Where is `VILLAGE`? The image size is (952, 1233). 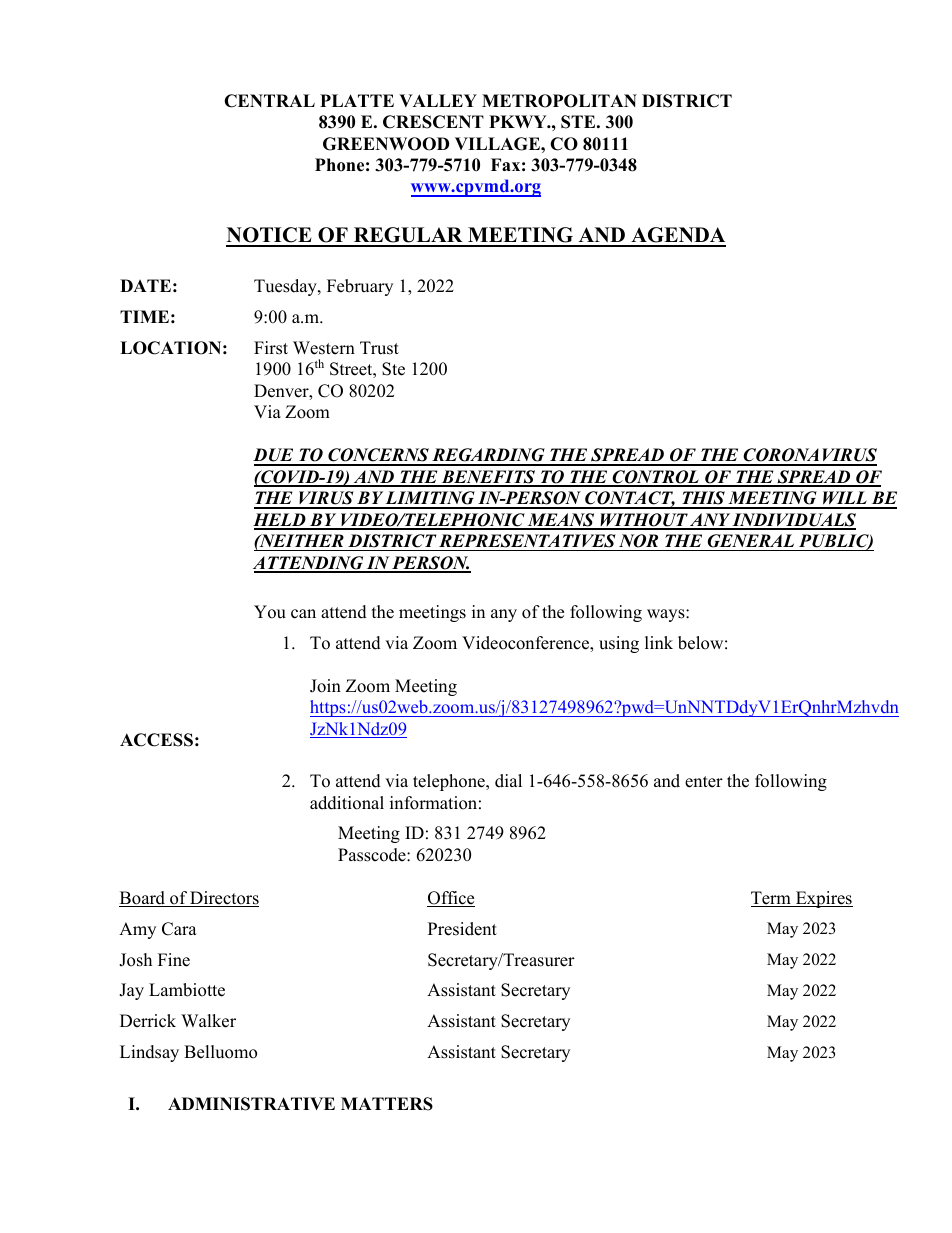
VILLAGE is located at coordinates (498, 144).
